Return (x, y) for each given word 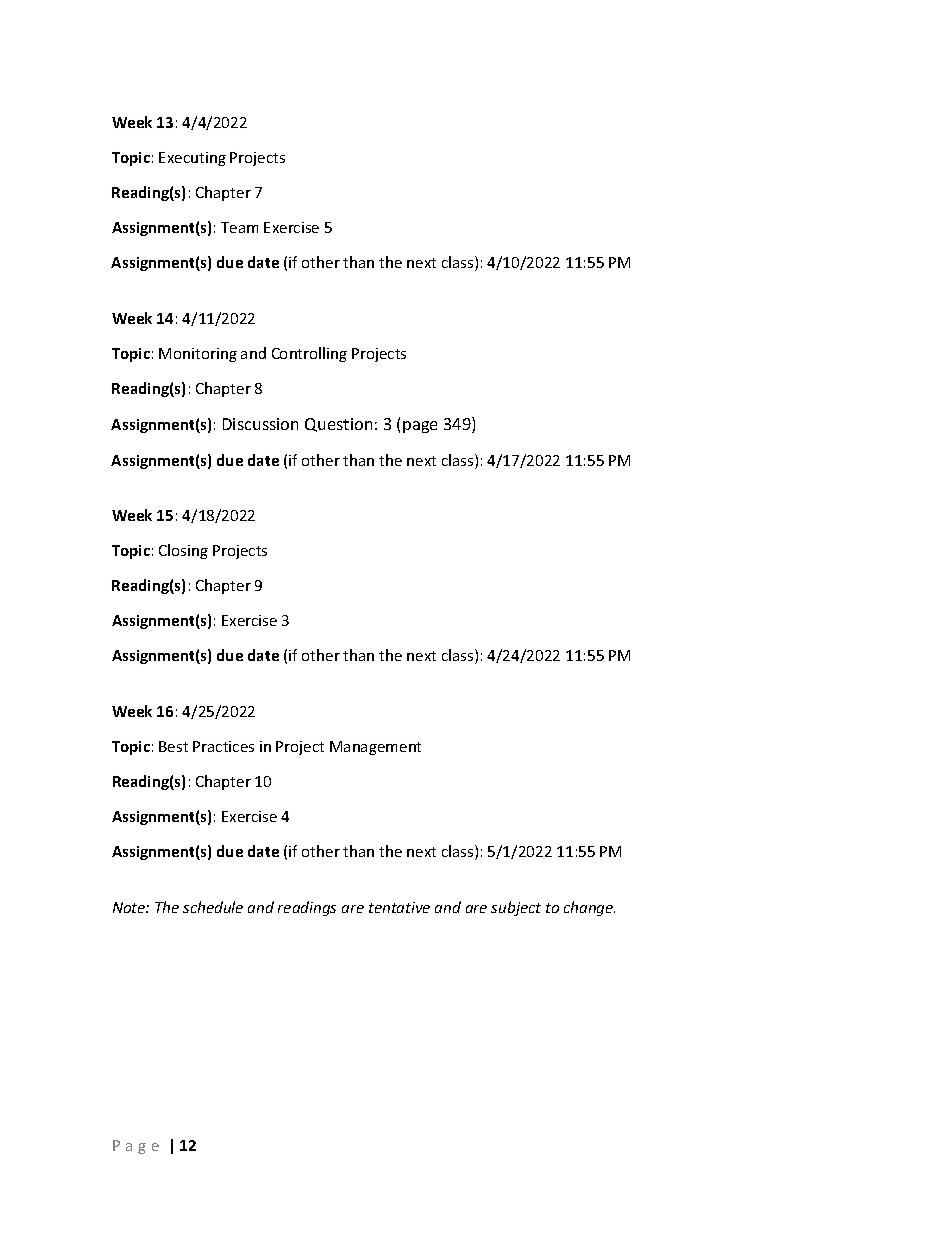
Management (375, 748)
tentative (399, 907)
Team (239, 227)
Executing (192, 159)
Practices (223, 746)
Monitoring (198, 355)
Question (338, 425)
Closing (183, 551)
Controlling (309, 354)
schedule (213, 907)
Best (173, 746)
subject (516, 908)
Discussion (260, 424)
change (589, 908)
